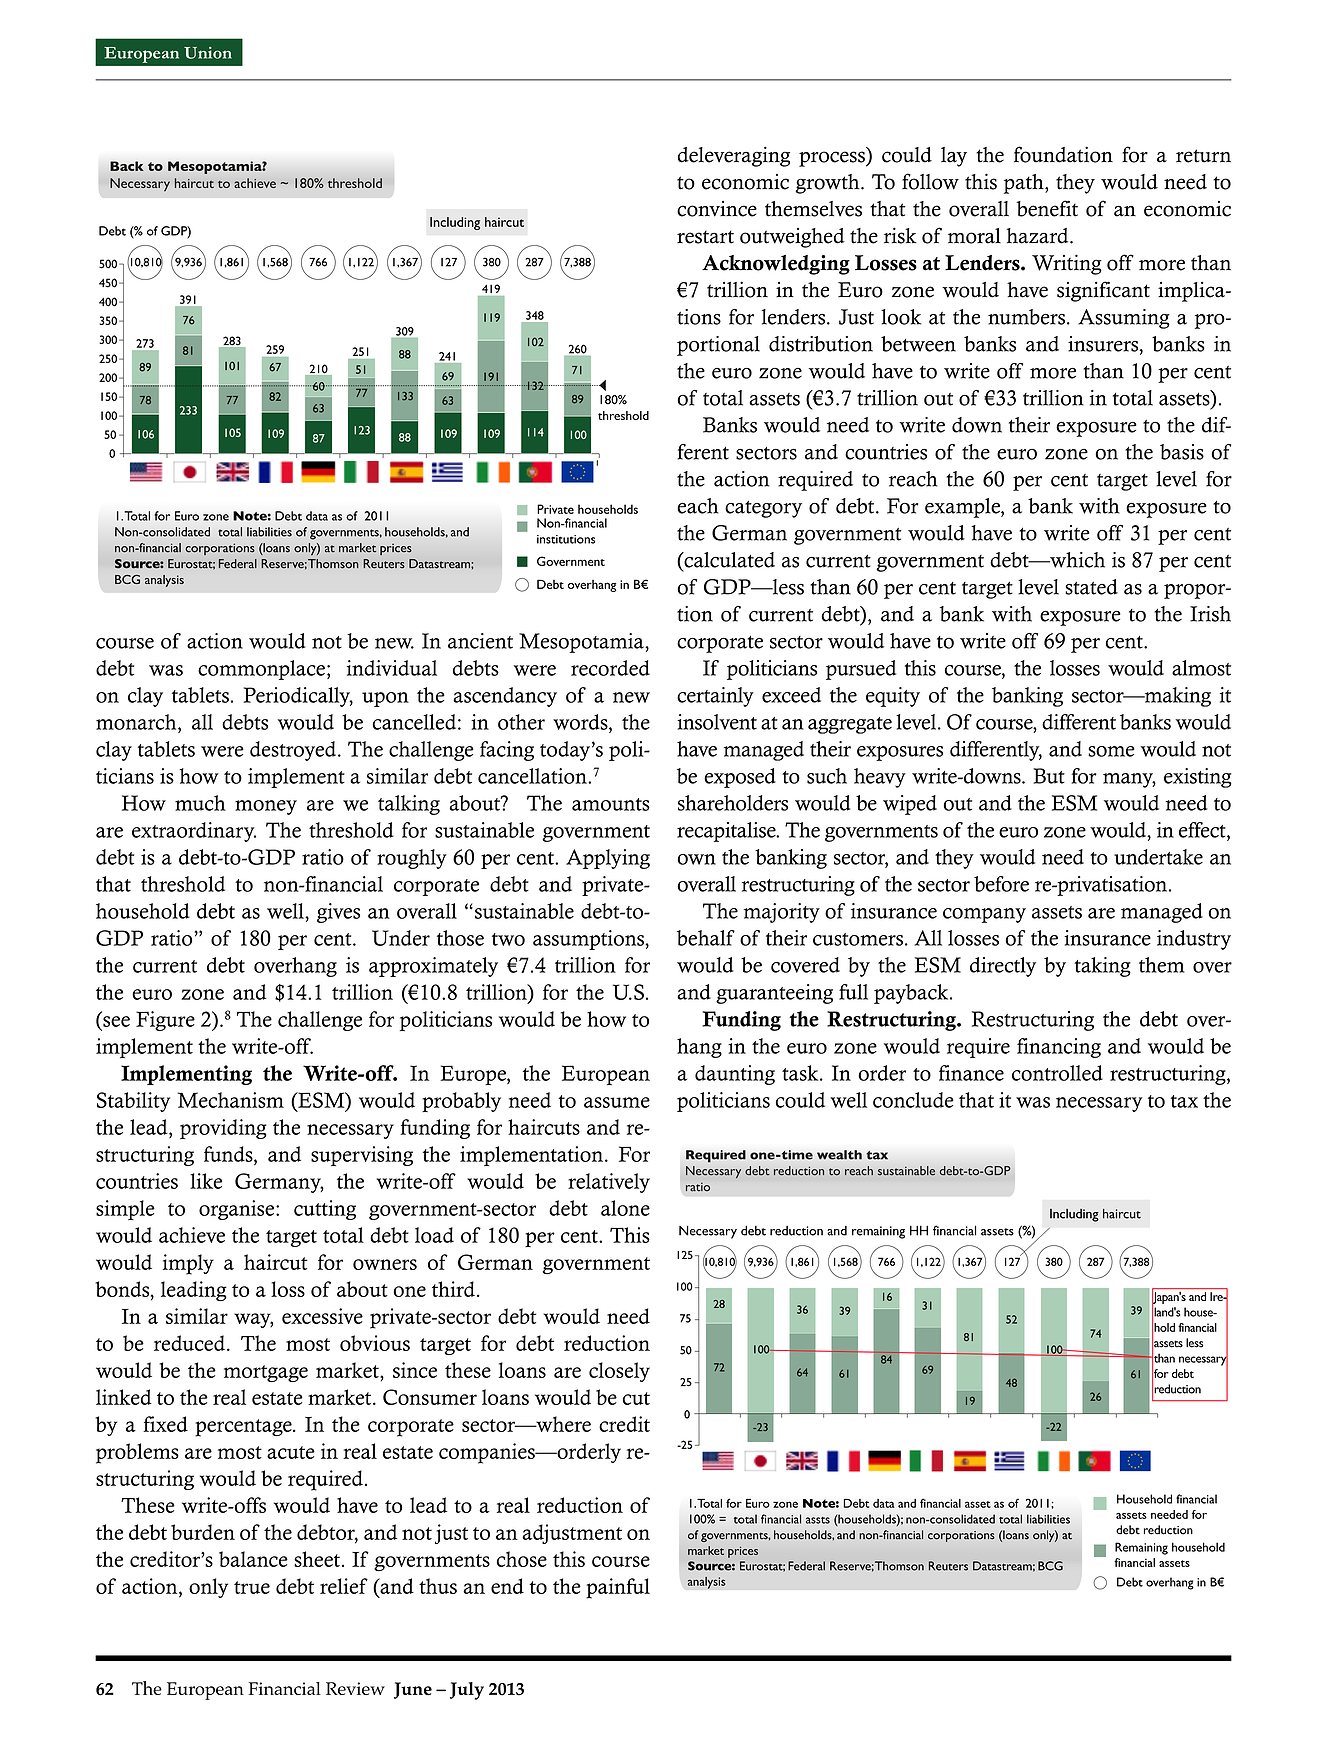  Describe the element at coordinates (763, 509) in the document. I see `category` at that location.
